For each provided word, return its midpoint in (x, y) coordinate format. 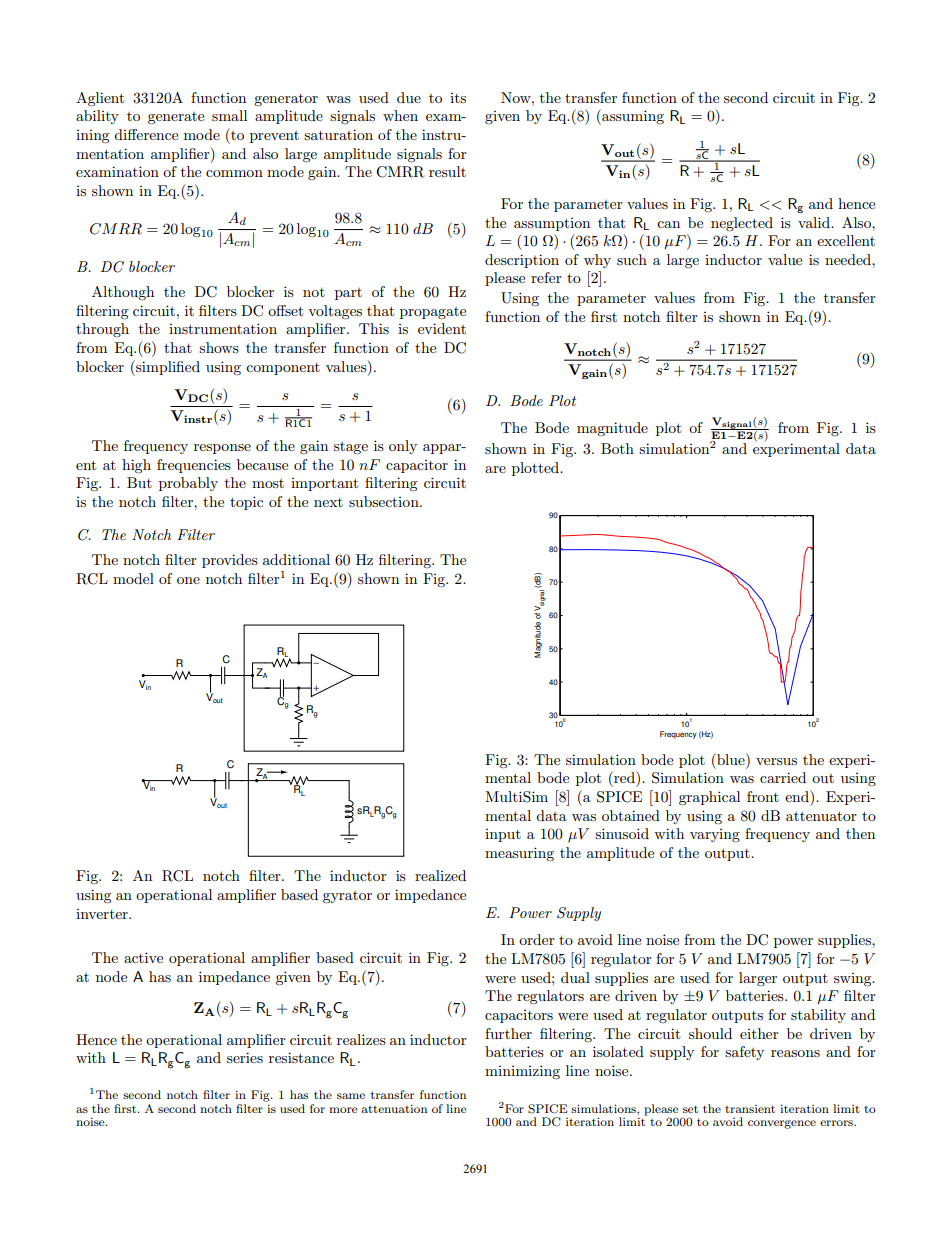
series (245, 1057)
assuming (632, 117)
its (458, 98)
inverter (103, 914)
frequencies (194, 466)
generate (176, 118)
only (403, 447)
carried (783, 777)
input (503, 835)
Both (617, 448)
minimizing (522, 1072)
